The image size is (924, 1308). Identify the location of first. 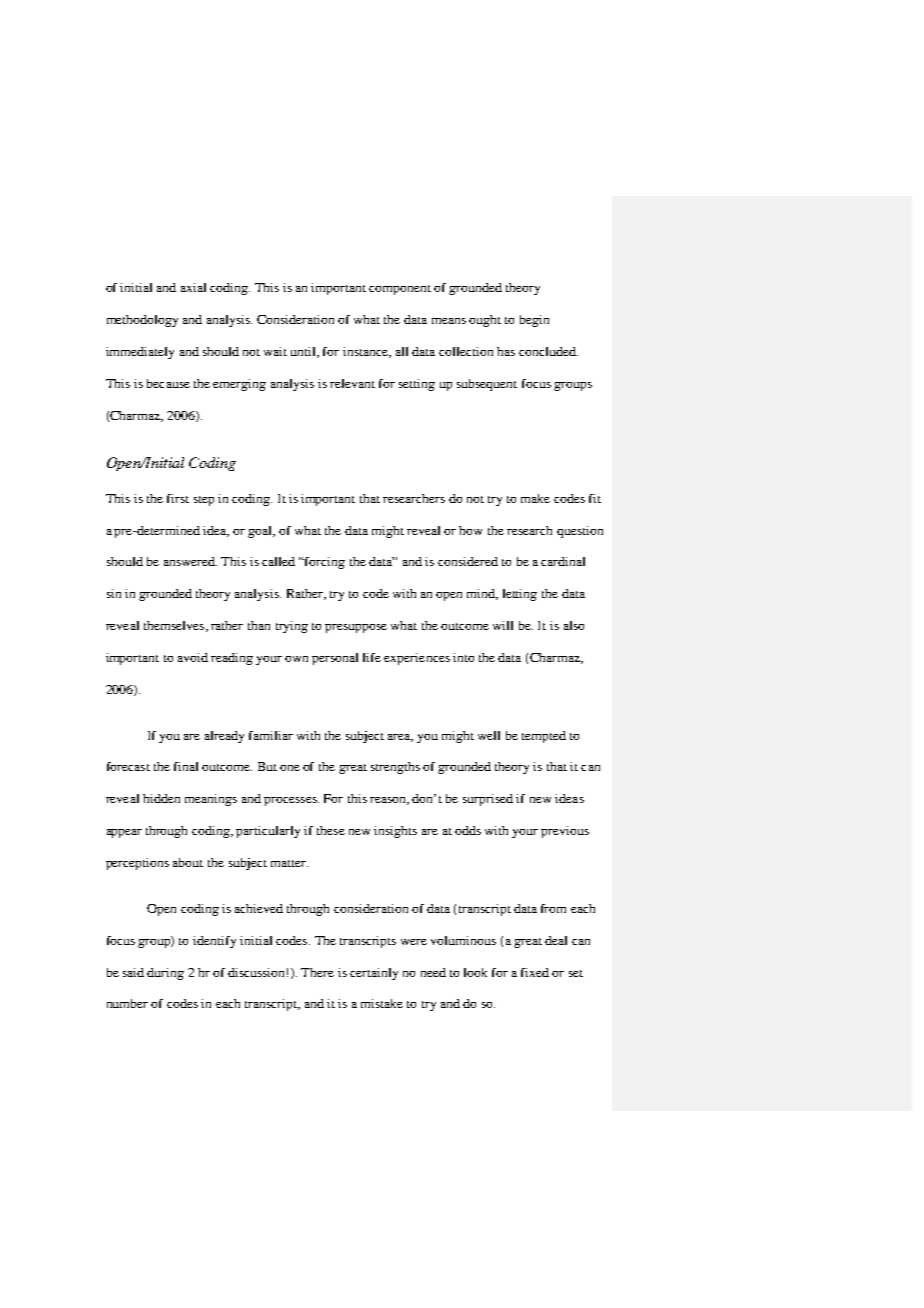
(178, 498).
